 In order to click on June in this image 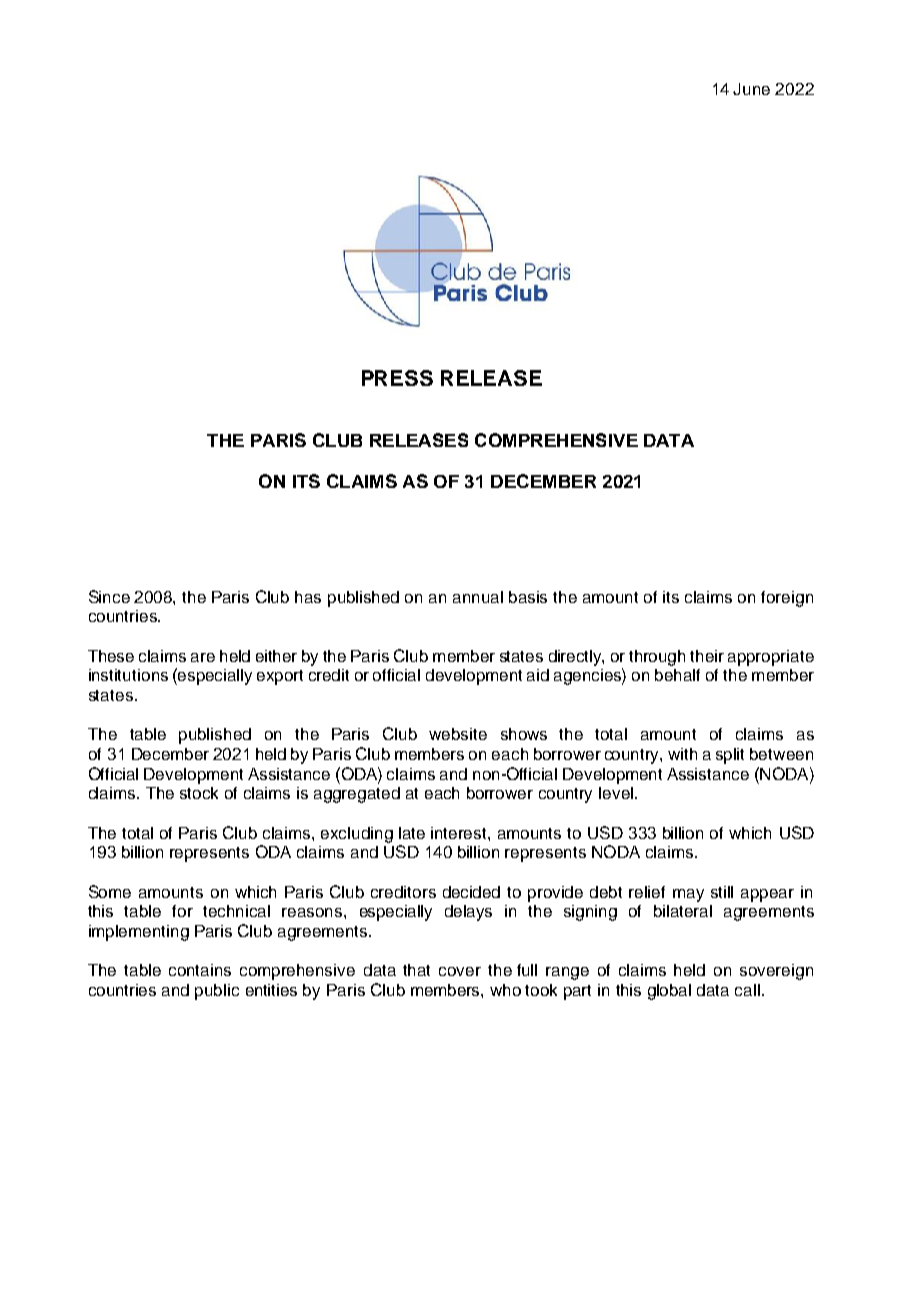, I will do `click(751, 89)`.
